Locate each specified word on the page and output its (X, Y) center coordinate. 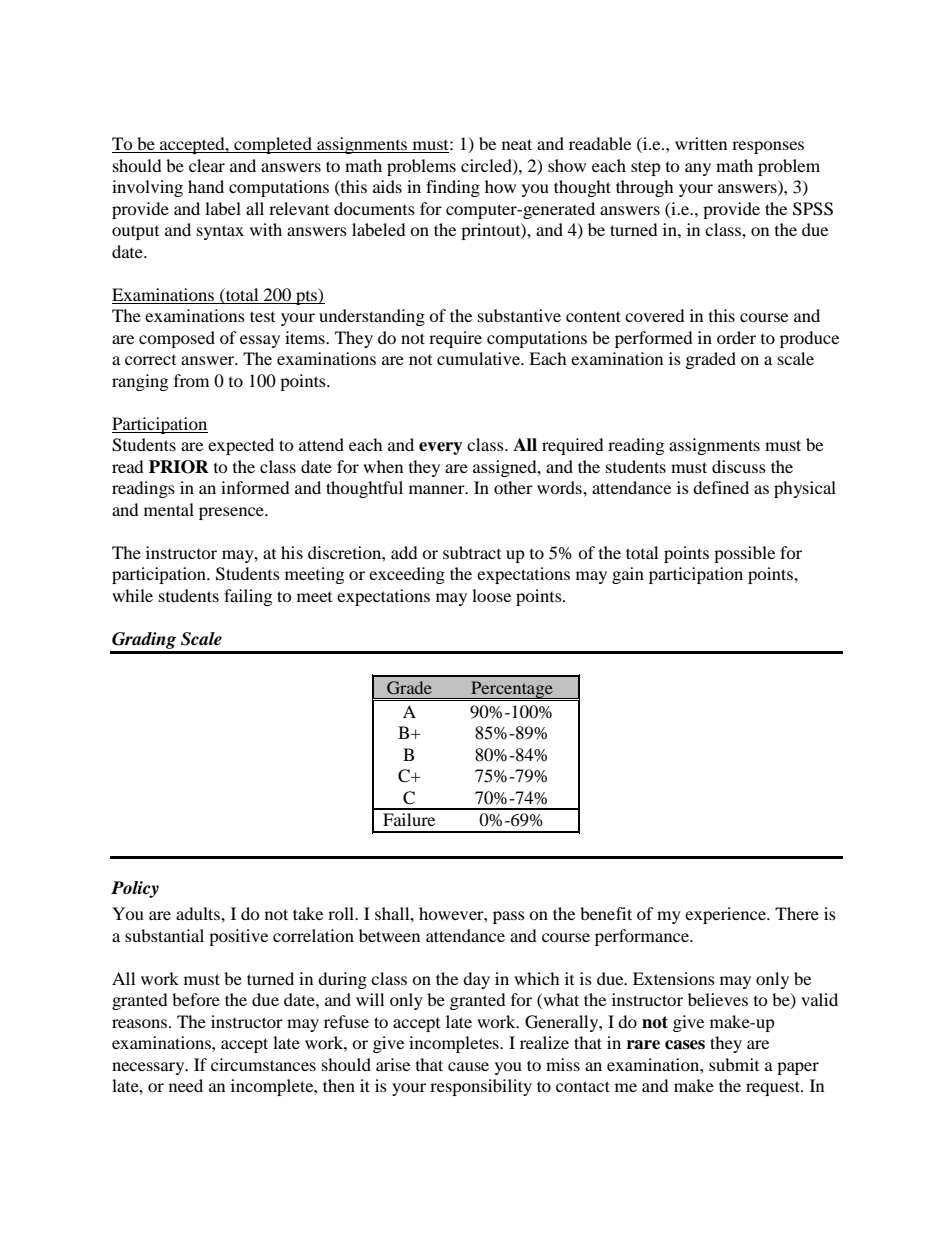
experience (726, 915)
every (441, 448)
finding (453, 188)
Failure (409, 819)
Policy (135, 889)
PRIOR (179, 467)
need (186, 1085)
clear (207, 165)
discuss (739, 466)
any (698, 169)
